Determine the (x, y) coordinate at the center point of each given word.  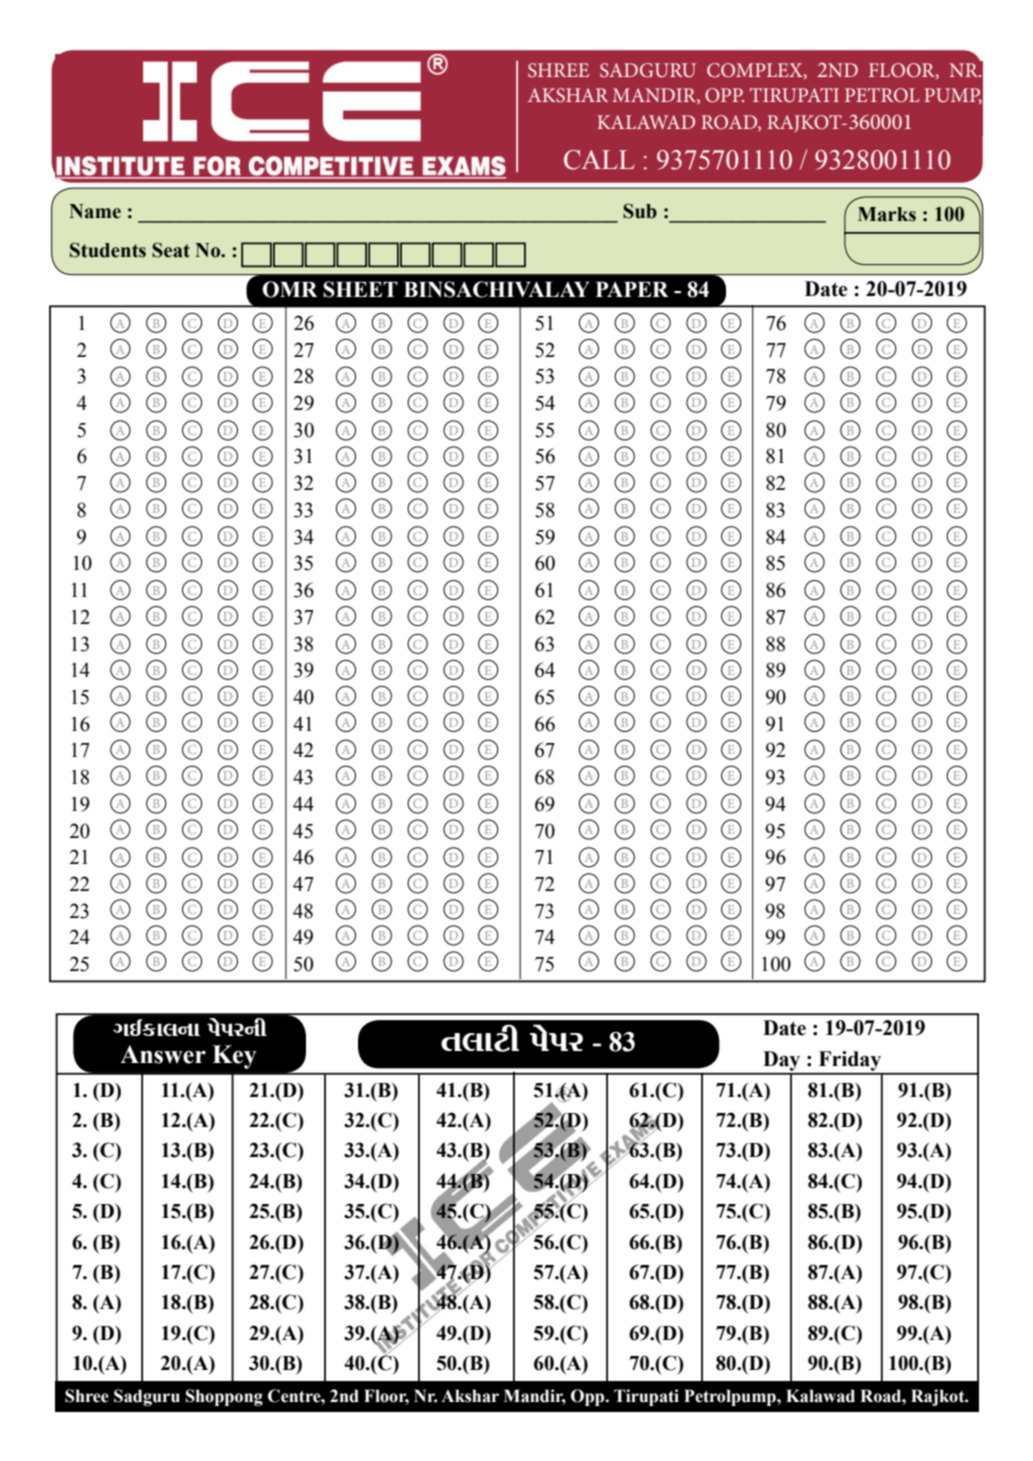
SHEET (360, 289)
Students (108, 250)
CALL (599, 160)
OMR (290, 289)
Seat (171, 250)
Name (95, 211)
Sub (640, 211)
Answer (163, 1054)
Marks (887, 214)
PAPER (632, 289)
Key (234, 1057)
